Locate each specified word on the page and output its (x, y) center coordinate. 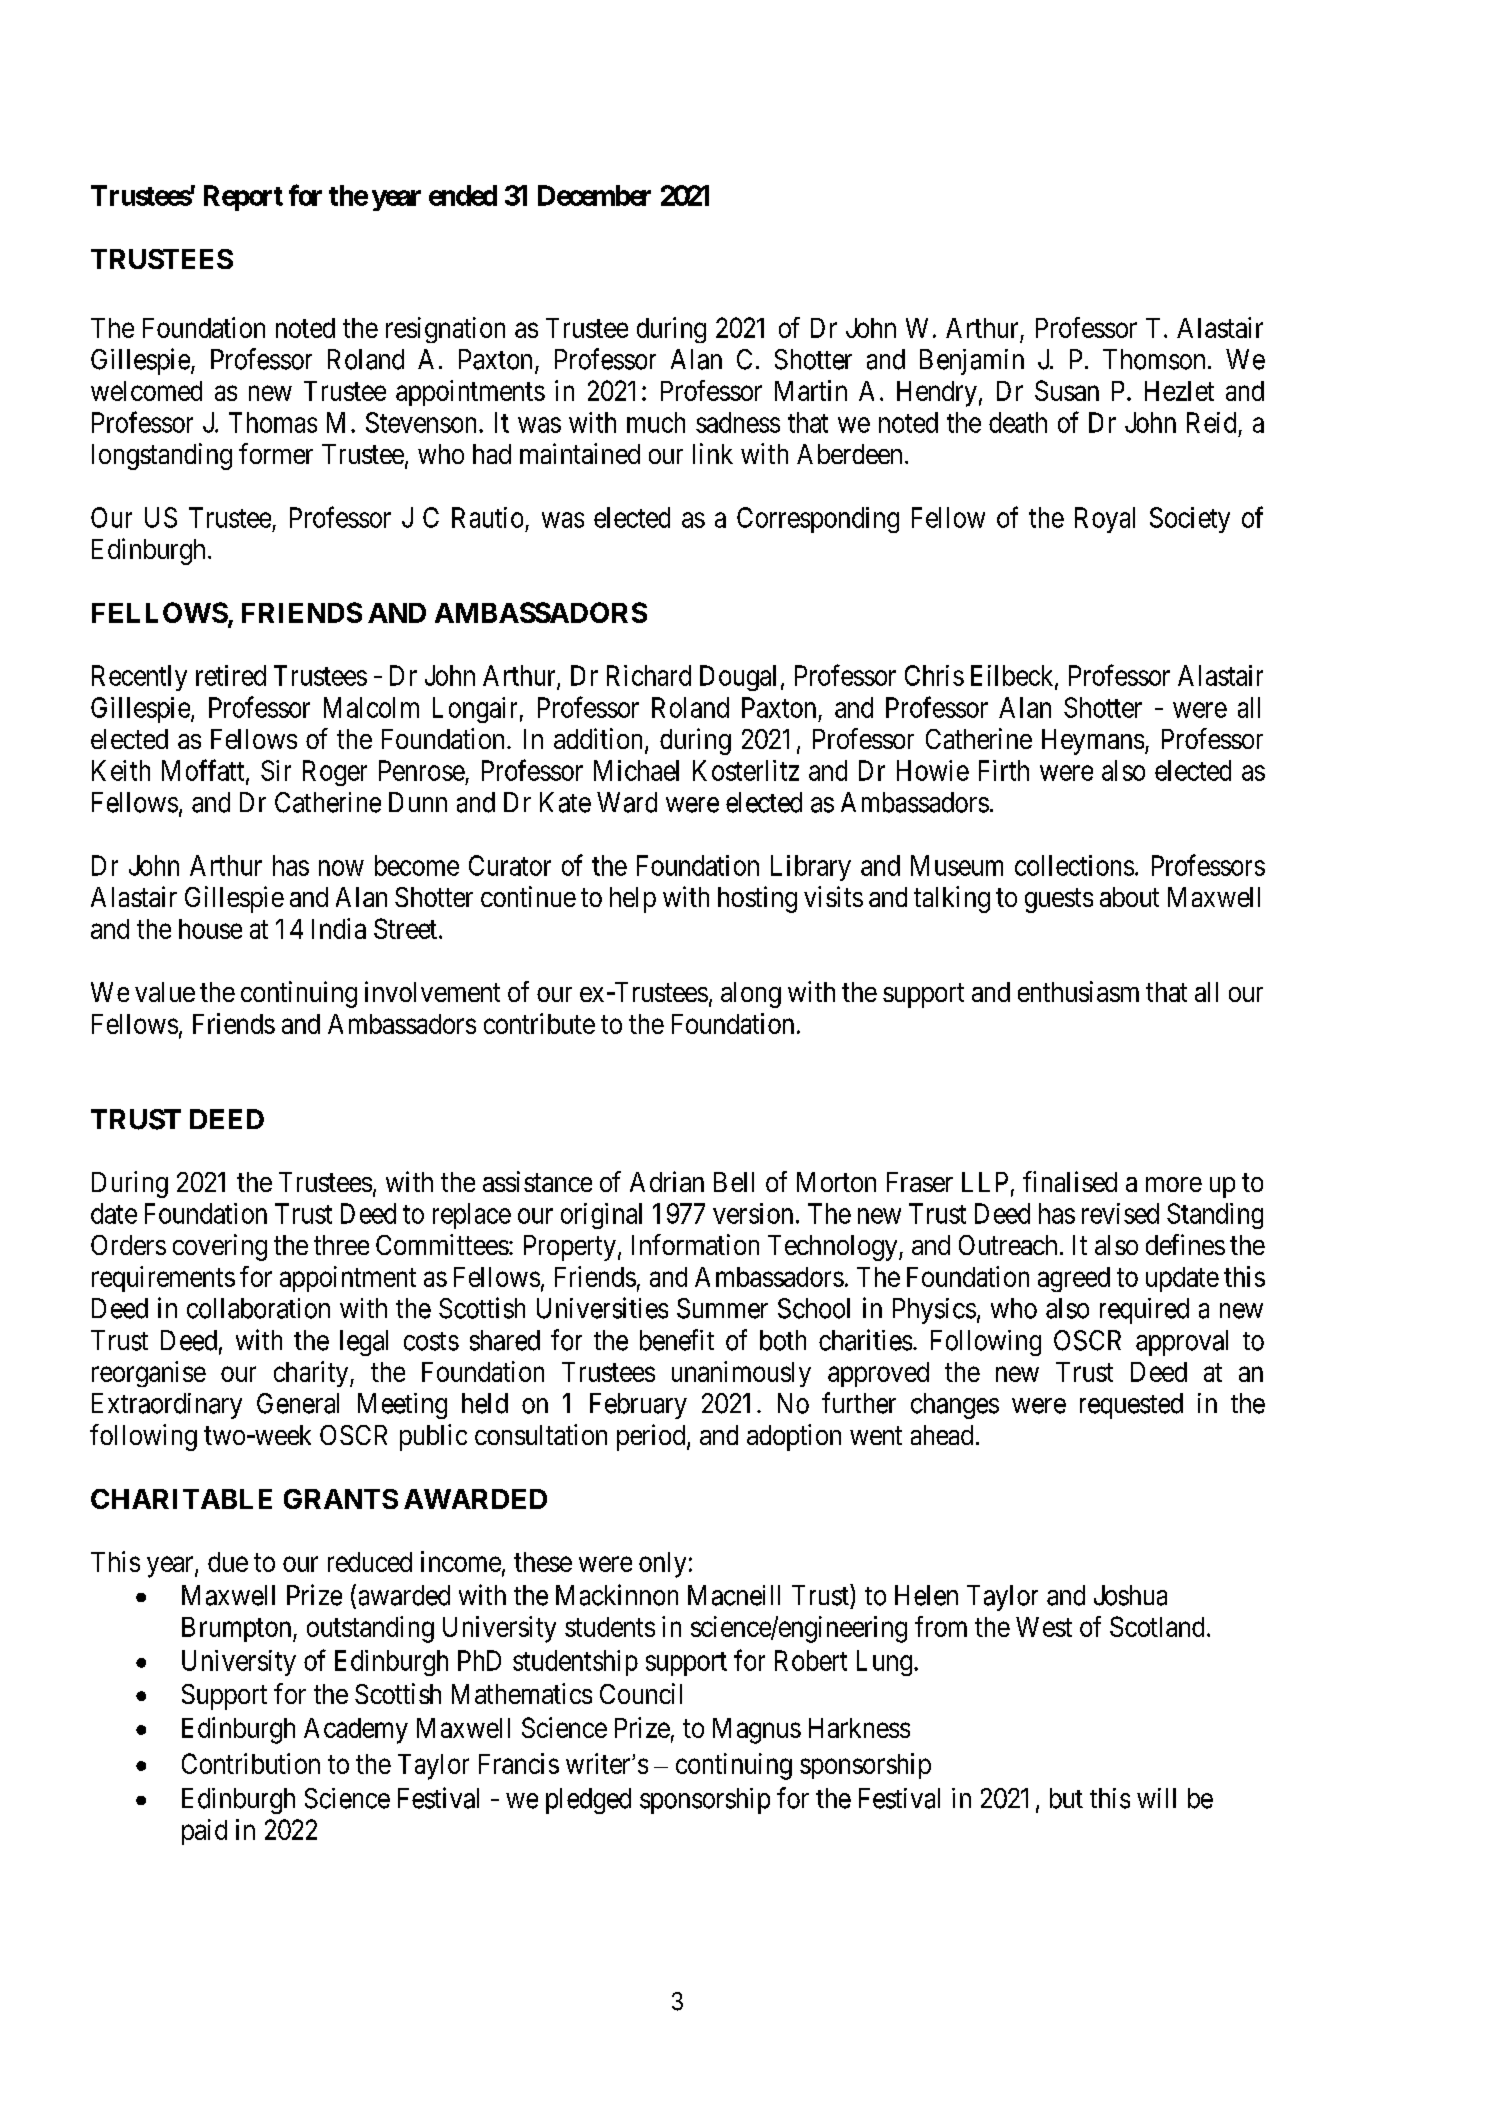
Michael (636, 770)
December (594, 195)
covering (220, 1247)
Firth (1004, 770)
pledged (588, 1801)
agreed (1074, 1279)
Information (695, 1244)
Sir (276, 770)
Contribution (251, 1763)
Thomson (1154, 359)
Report (243, 198)
